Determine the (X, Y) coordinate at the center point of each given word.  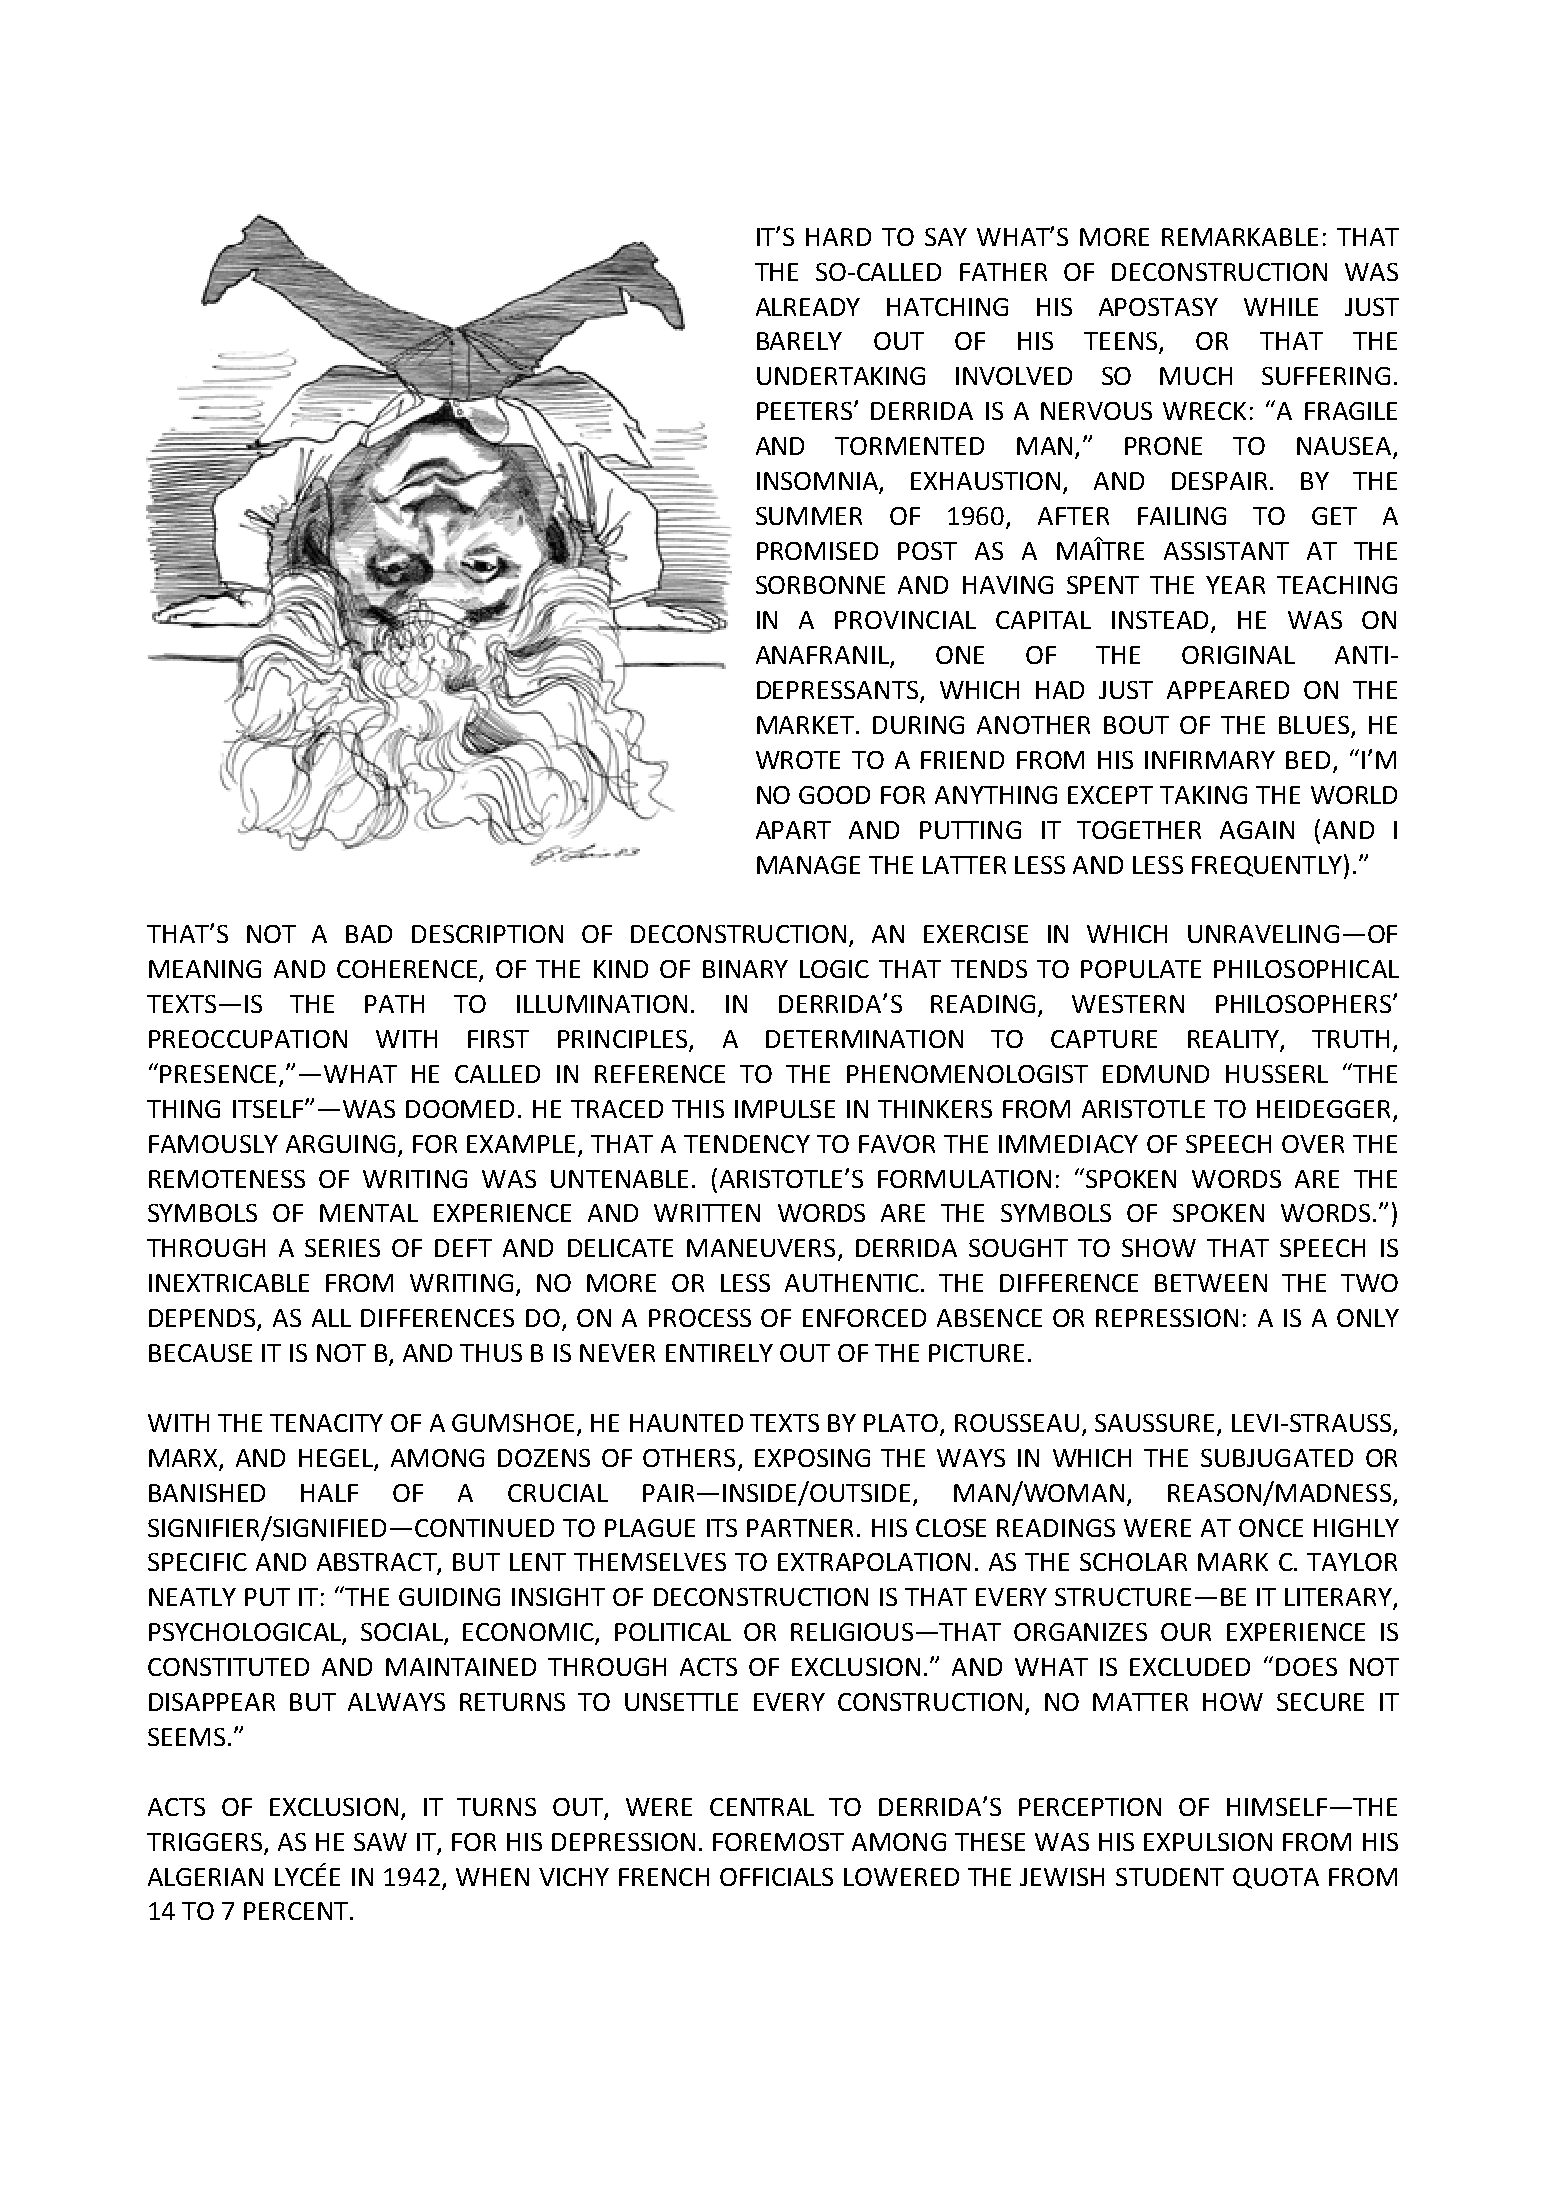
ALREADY (808, 307)
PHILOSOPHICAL (1306, 969)
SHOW (1159, 1248)
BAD (369, 934)
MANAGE (808, 865)
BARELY (799, 341)
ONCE (1271, 1528)
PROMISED (817, 551)
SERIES (342, 1248)
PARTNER (800, 1528)
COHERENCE (408, 970)
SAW (380, 1842)
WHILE (1281, 307)
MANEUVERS (761, 1248)
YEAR (1235, 585)
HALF (329, 1493)
